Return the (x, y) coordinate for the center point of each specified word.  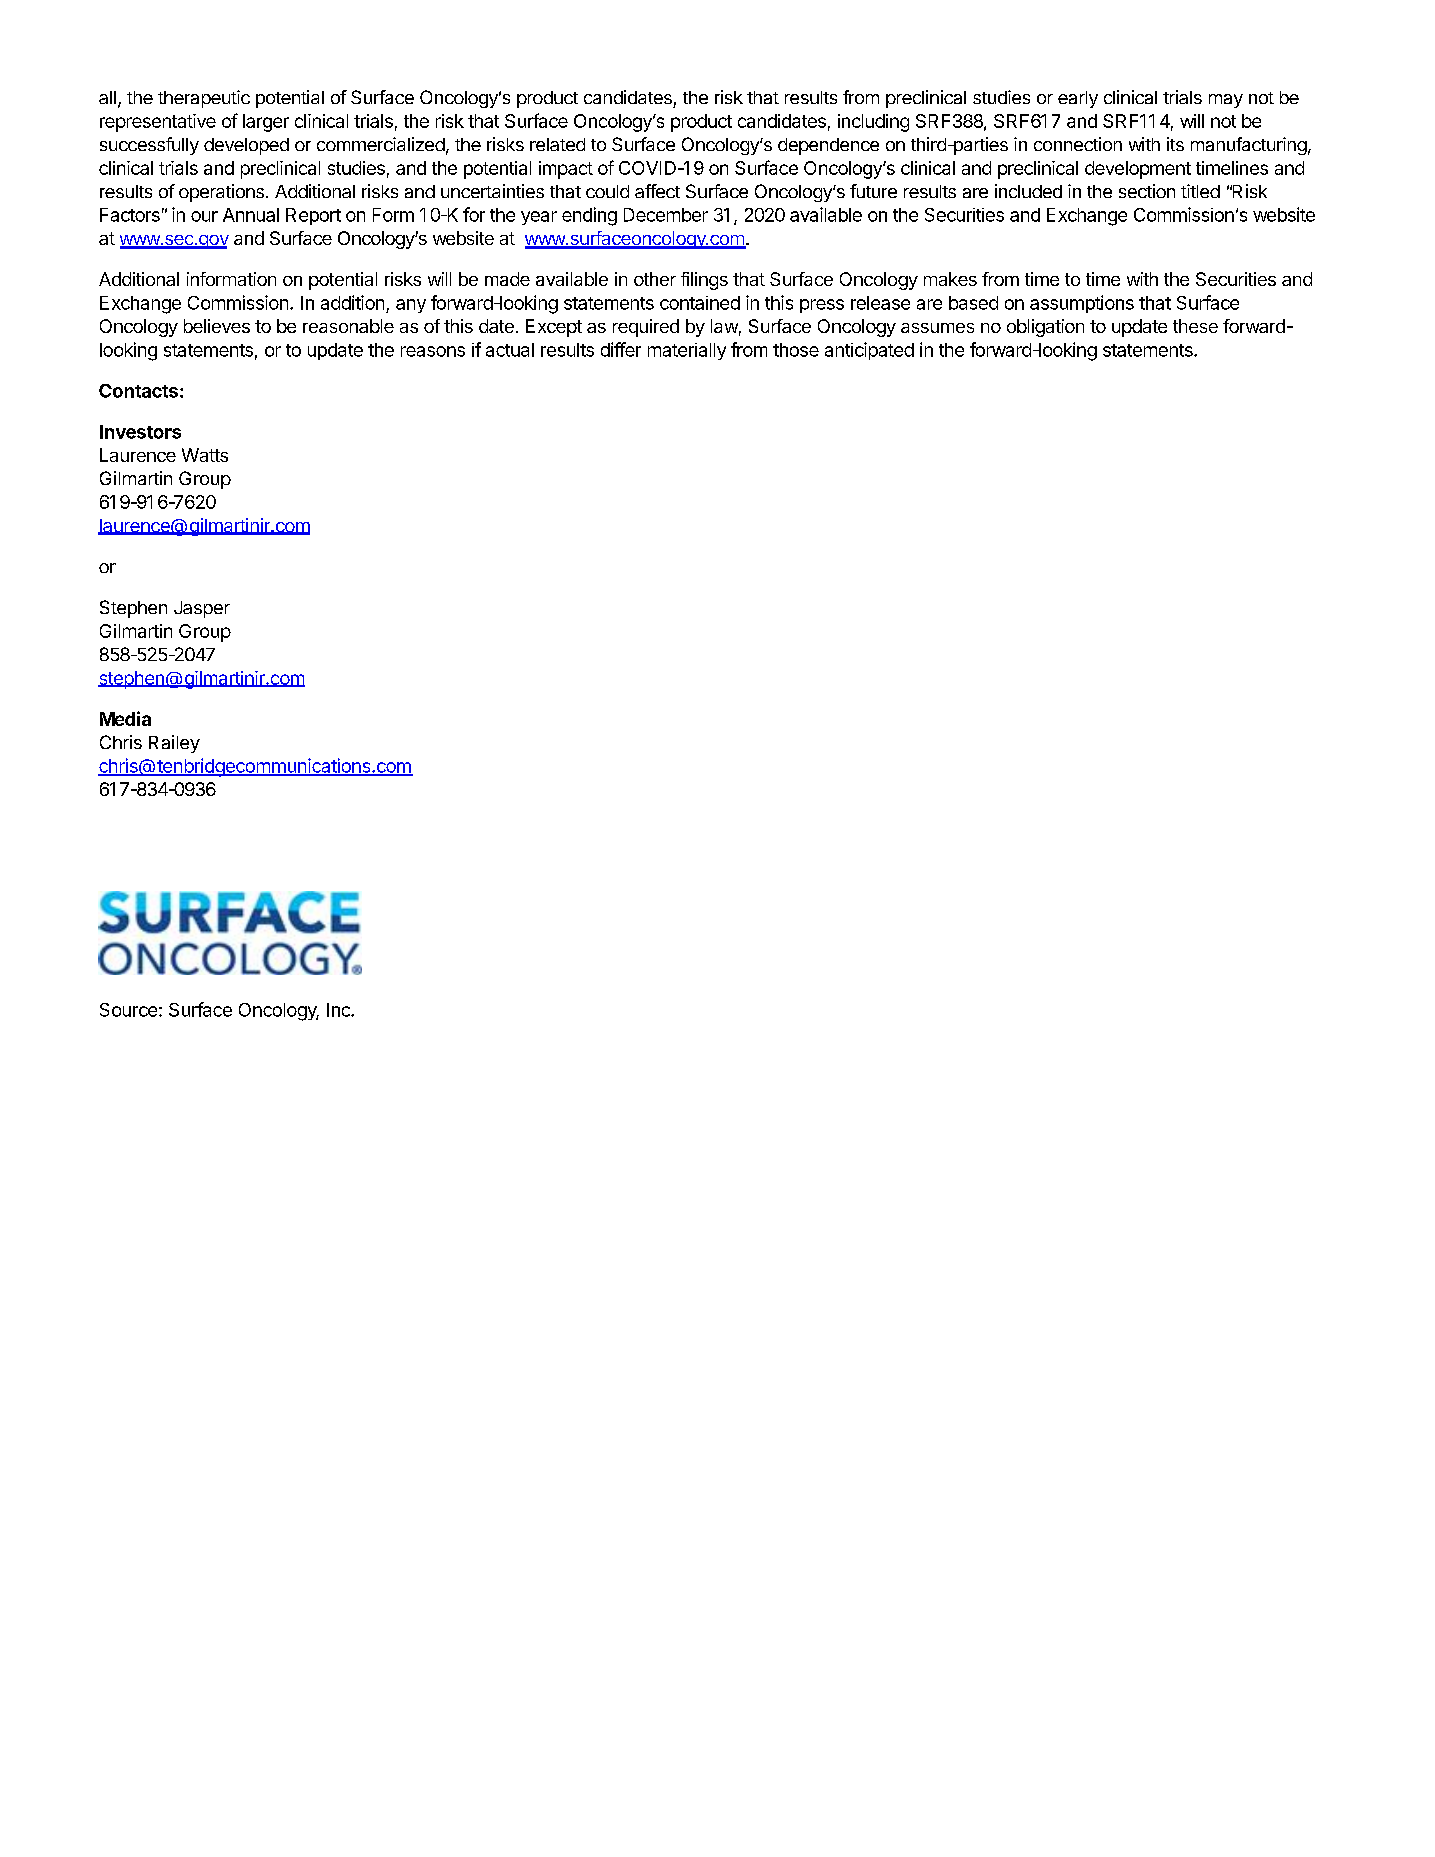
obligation (1045, 328)
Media (125, 718)
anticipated (869, 351)
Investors (140, 432)
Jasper (202, 609)
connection (1078, 144)
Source (128, 1010)
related (557, 144)
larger (266, 123)
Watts (205, 455)
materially (687, 351)
